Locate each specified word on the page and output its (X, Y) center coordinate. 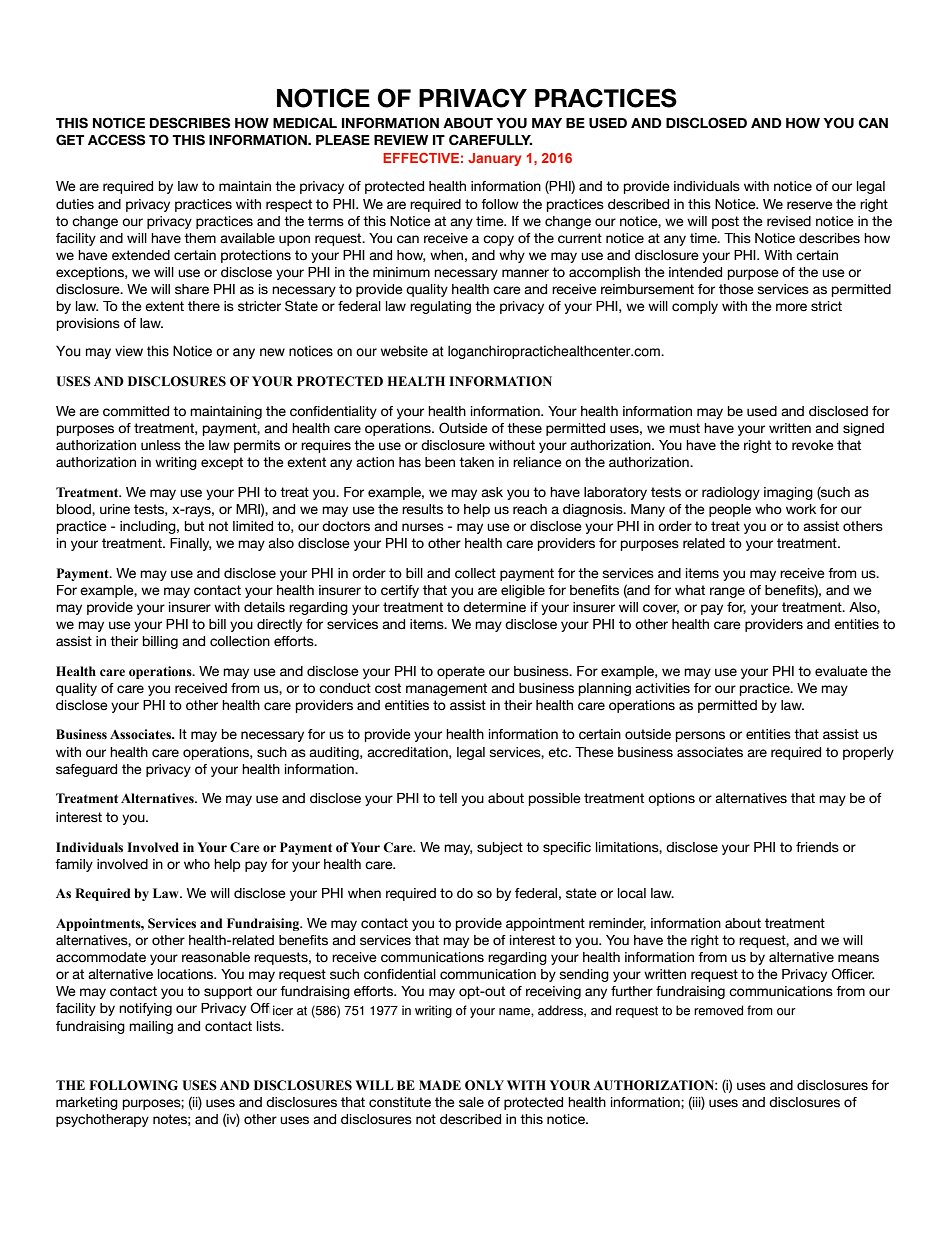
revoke (813, 445)
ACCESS (116, 140)
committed (136, 411)
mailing (151, 1027)
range (727, 592)
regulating (440, 307)
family (74, 865)
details (264, 607)
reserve (810, 205)
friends (817, 847)
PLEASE (343, 140)
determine (494, 607)
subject (500, 848)
